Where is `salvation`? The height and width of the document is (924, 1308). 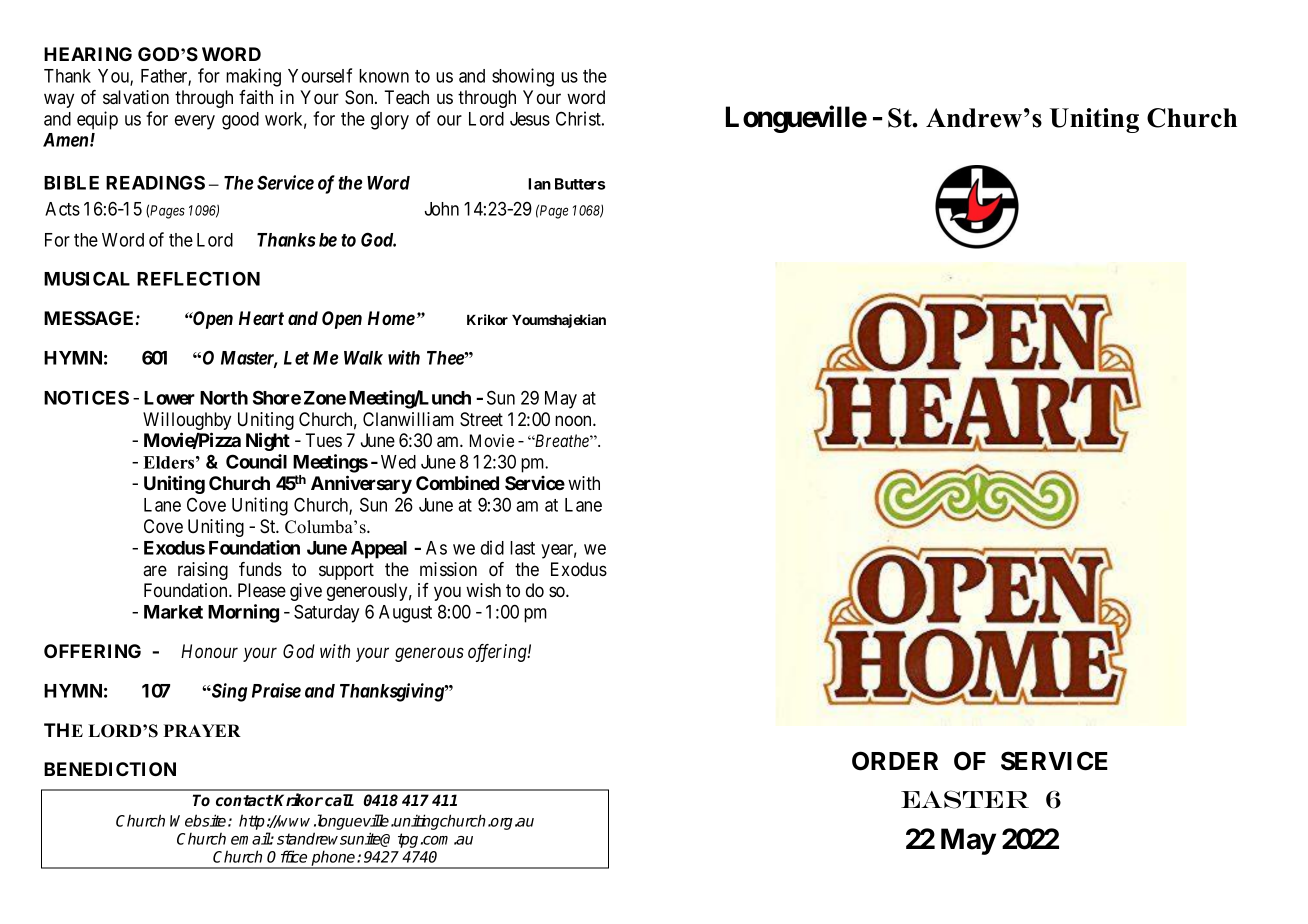
salvation is located at coordinates (136, 97).
